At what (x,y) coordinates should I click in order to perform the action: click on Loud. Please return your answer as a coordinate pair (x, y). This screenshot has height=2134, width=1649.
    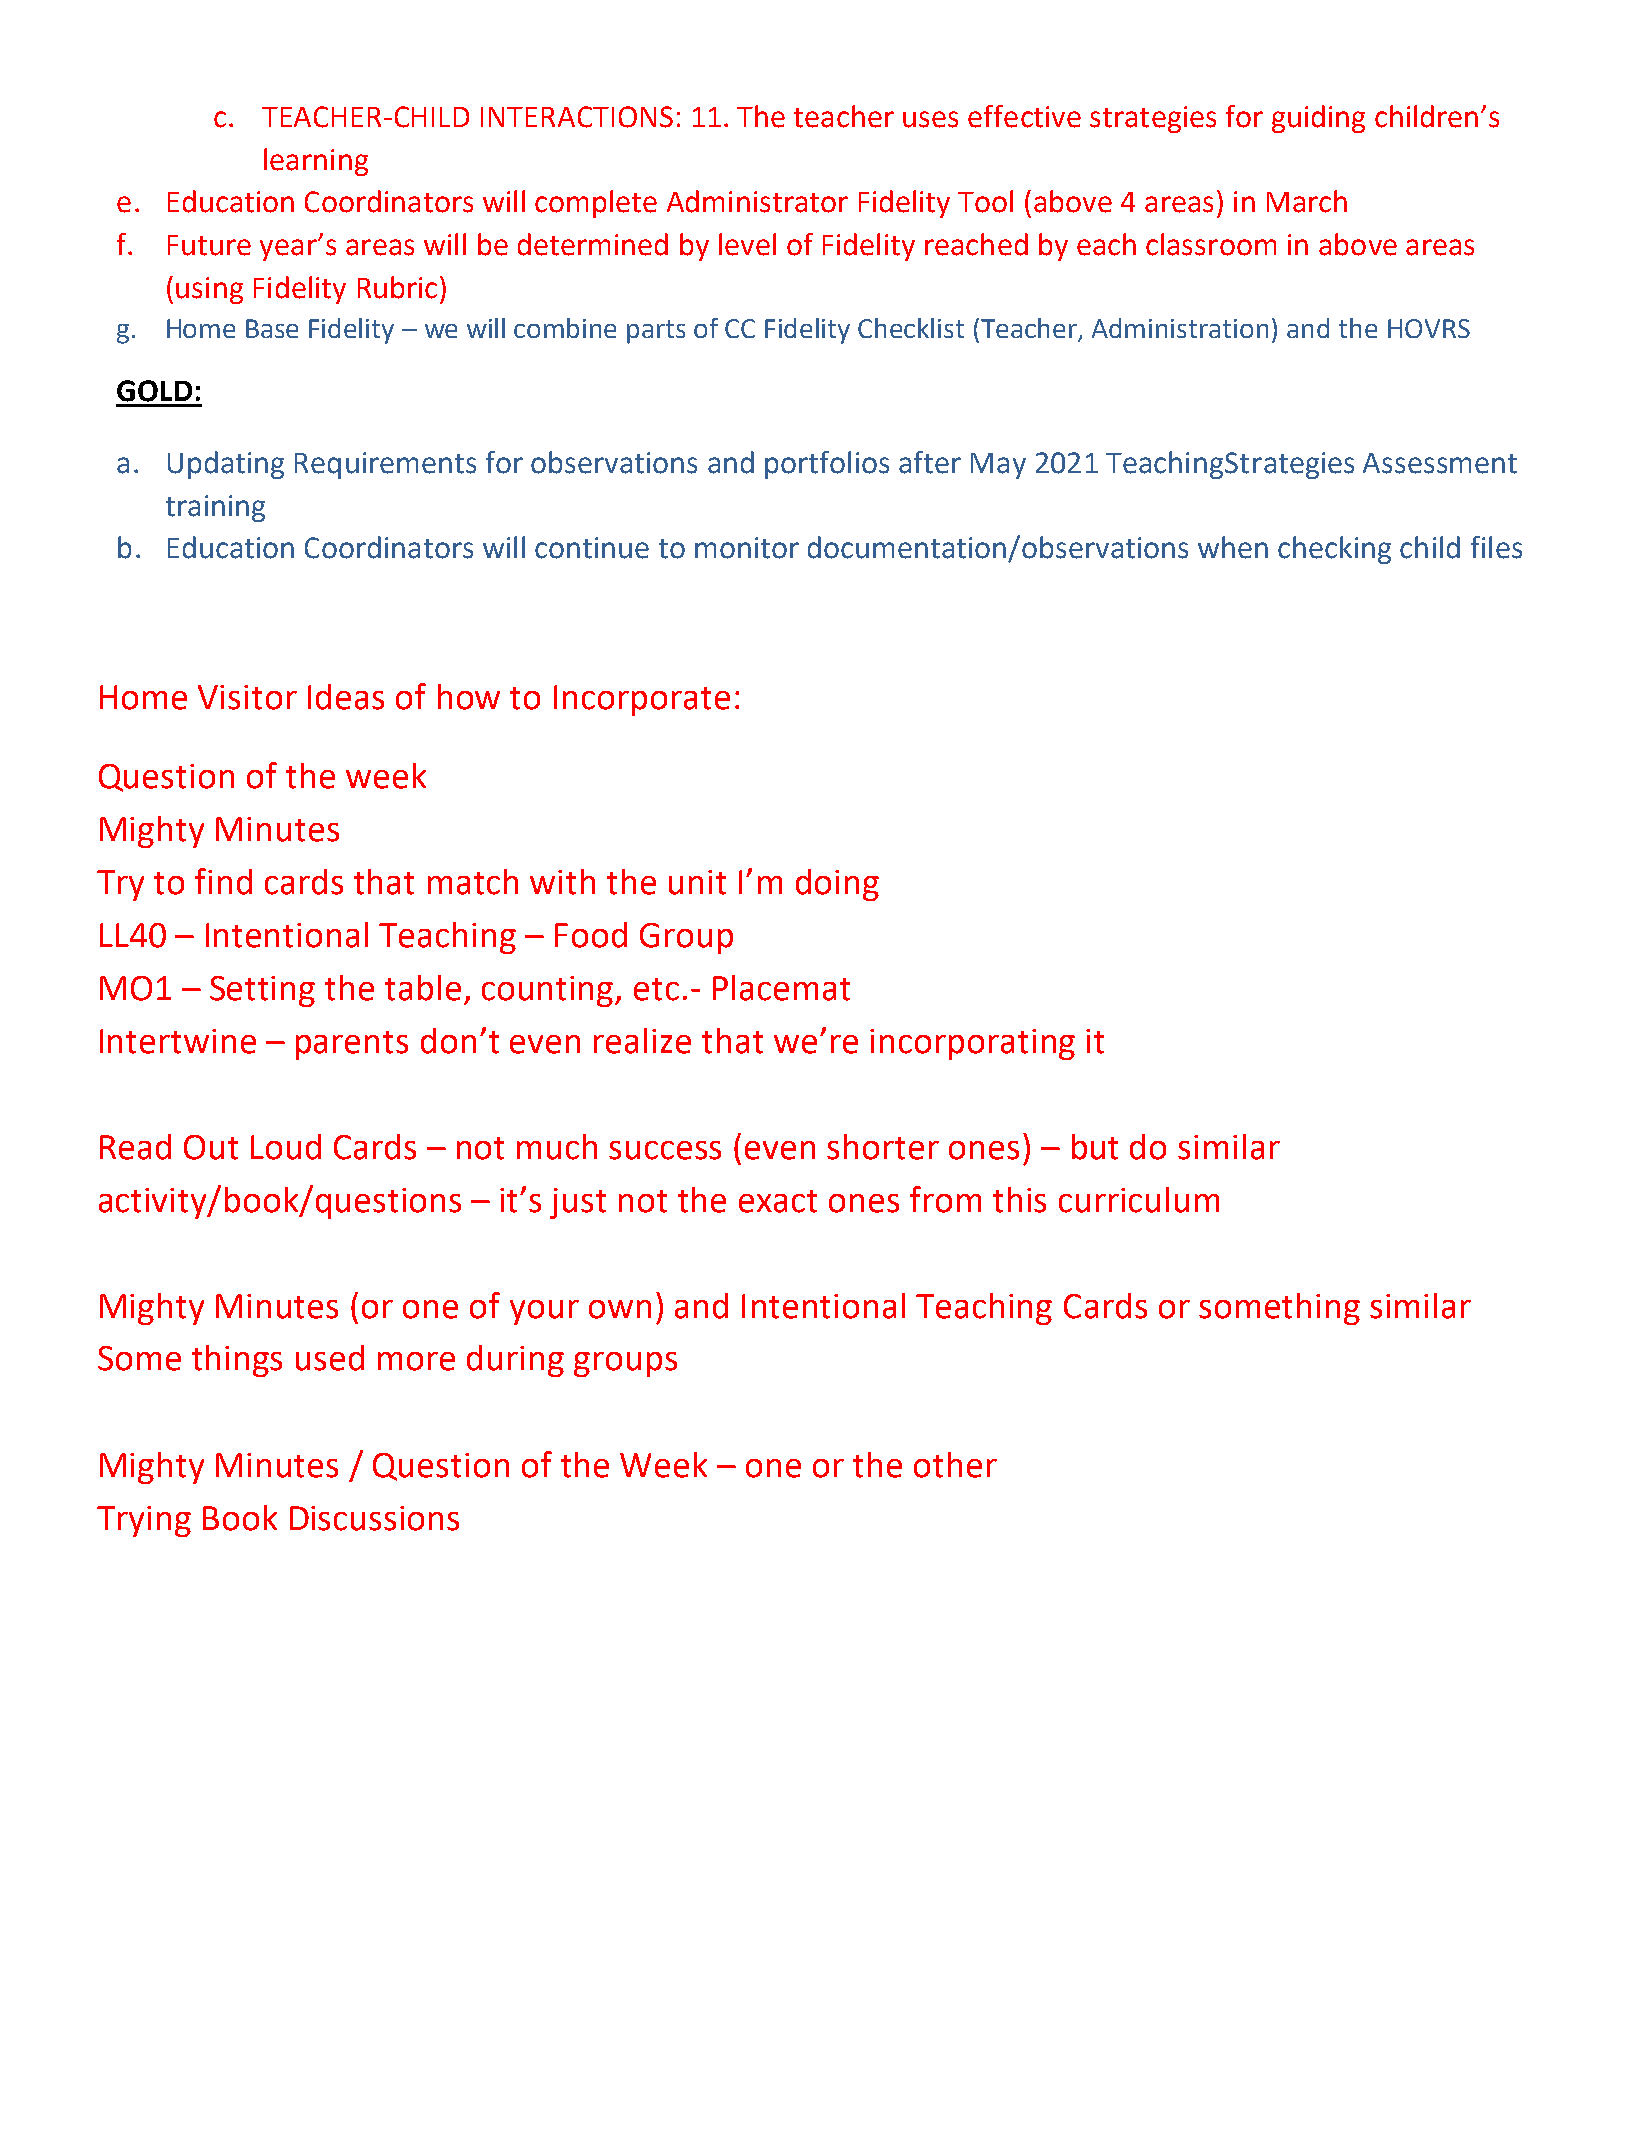
    Looking at the image, I should click on (286, 1147).
